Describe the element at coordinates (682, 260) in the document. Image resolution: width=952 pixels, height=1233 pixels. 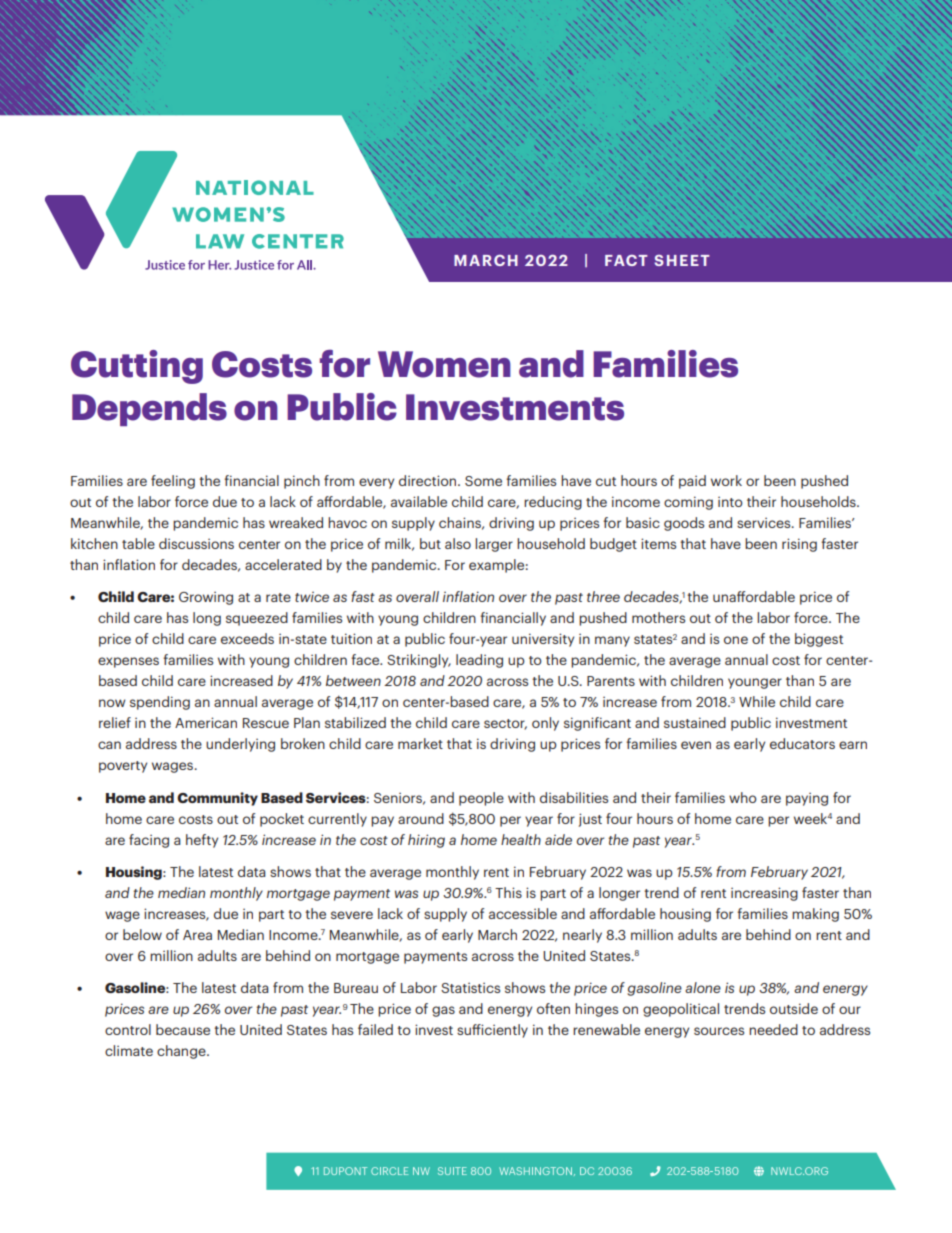
I see `SHEET` at that location.
